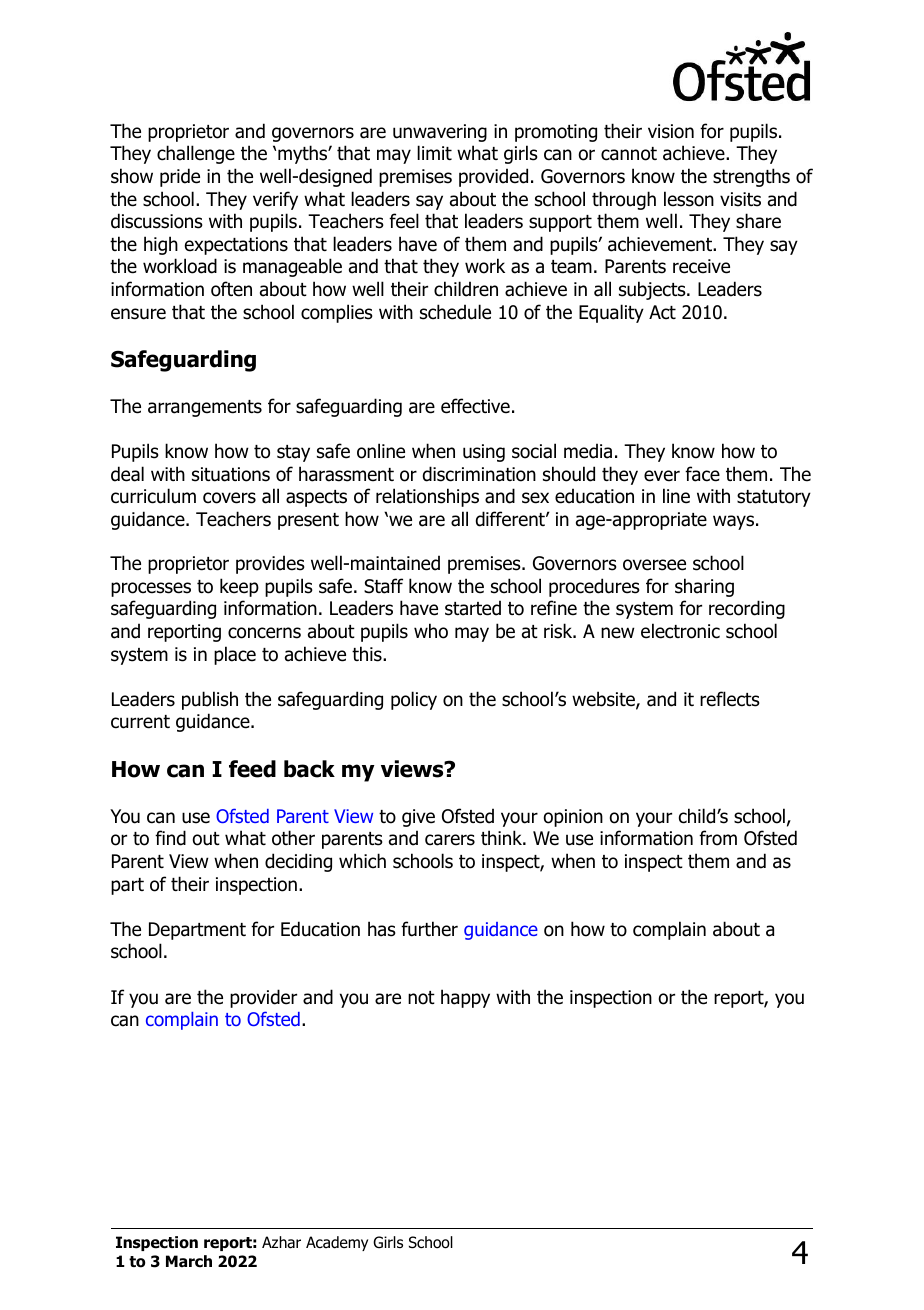 This screenshot has width=924, height=1310. What do you see at coordinates (229, 498) in the screenshot?
I see `covers` at bounding box center [229, 498].
